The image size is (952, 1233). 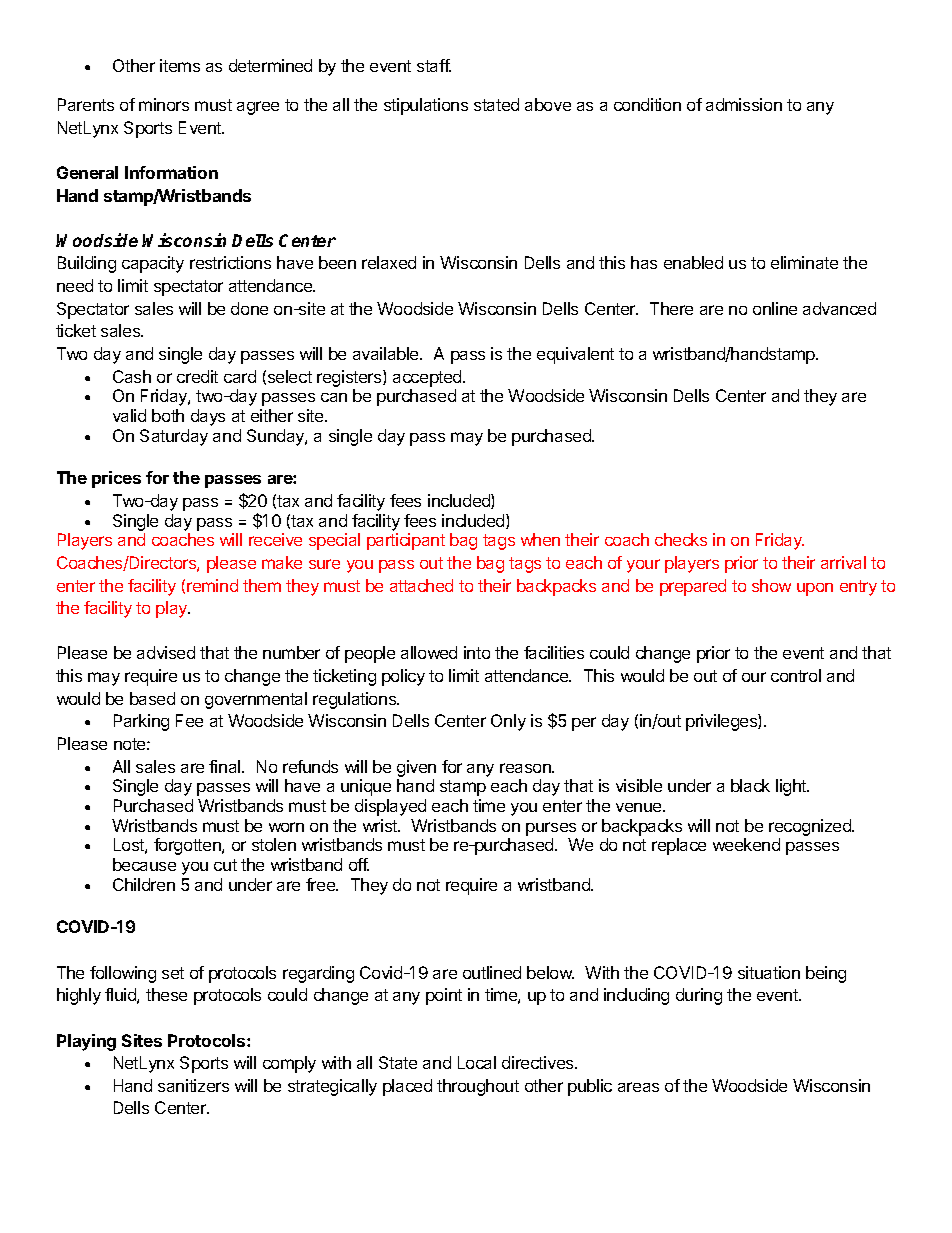 I want to click on admission, so click(x=744, y=104).
